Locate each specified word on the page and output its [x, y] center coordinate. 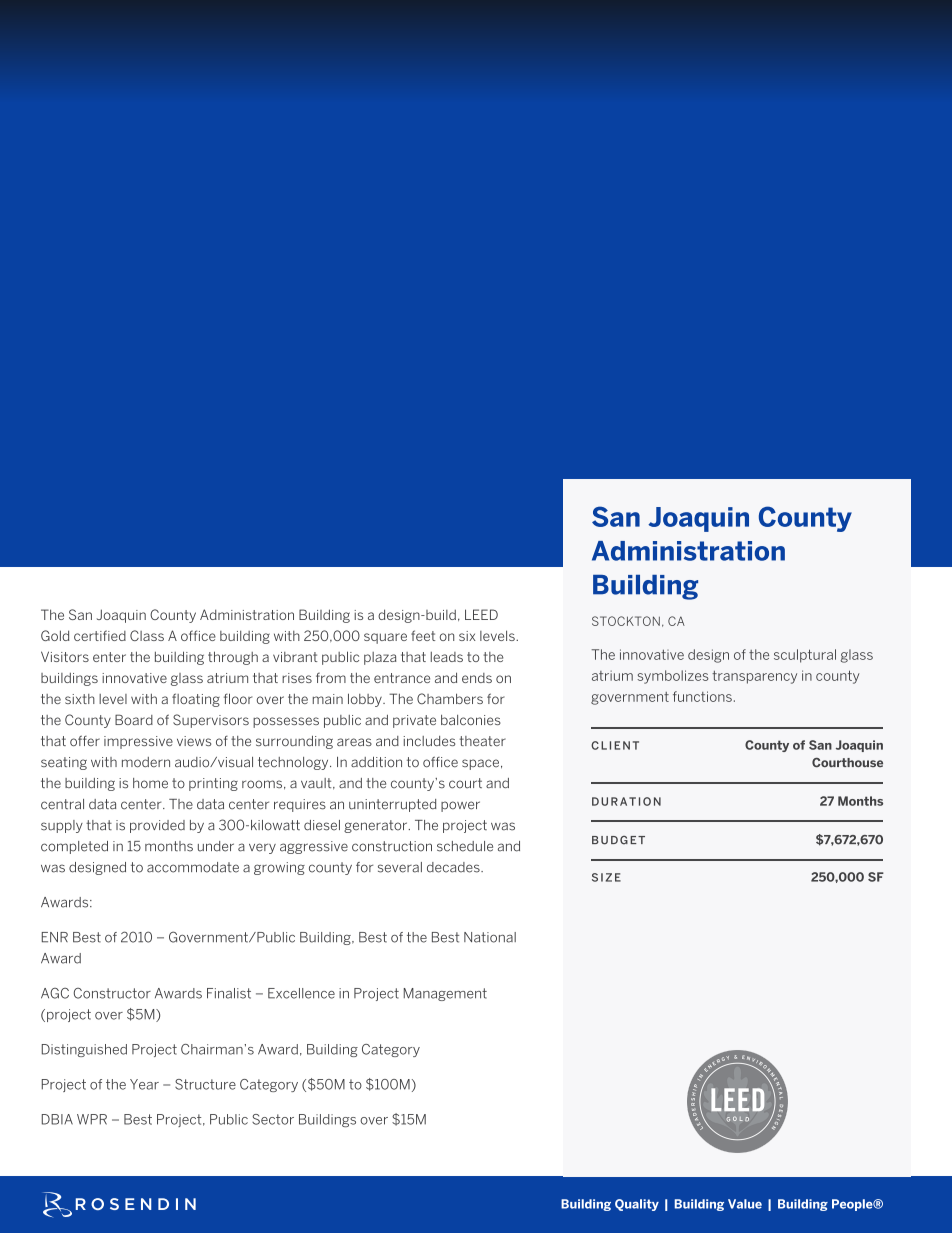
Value [745, 1204]
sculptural [805, 656]
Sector [273, 1119]
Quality [637, 1205]
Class [147, 635]
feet [423, 635]
